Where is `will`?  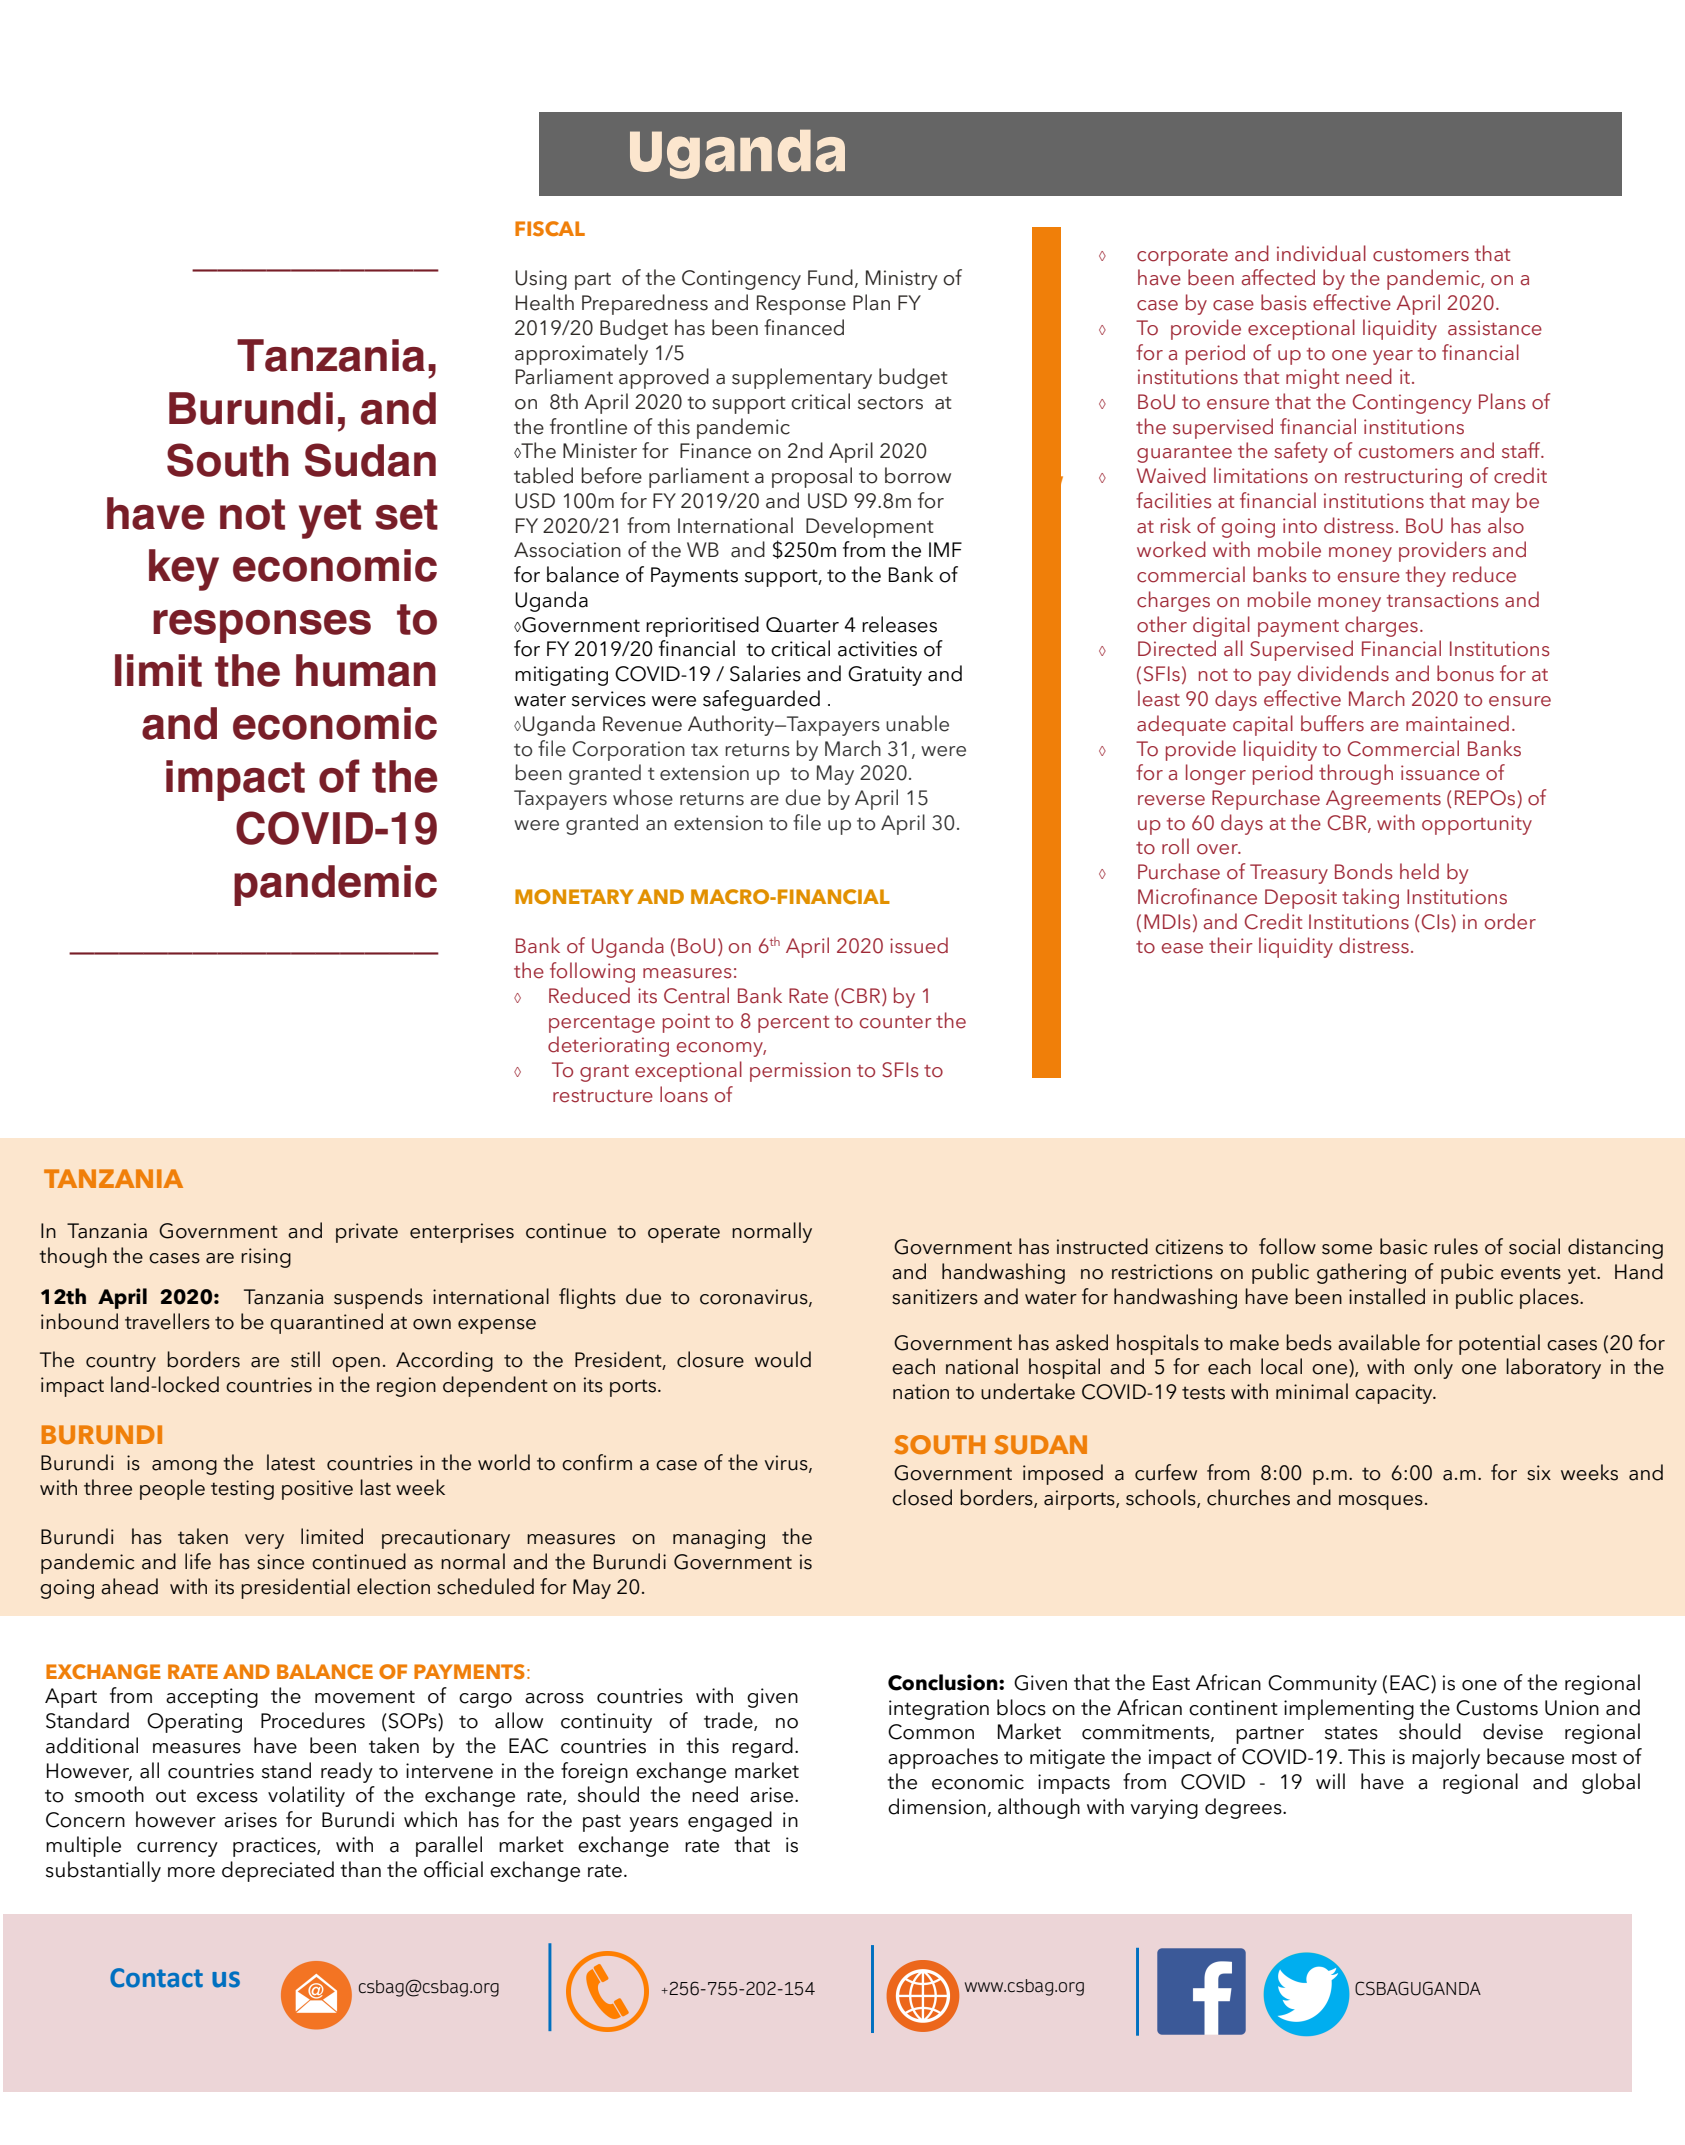 will is located at coordinates (1330, 1781).
